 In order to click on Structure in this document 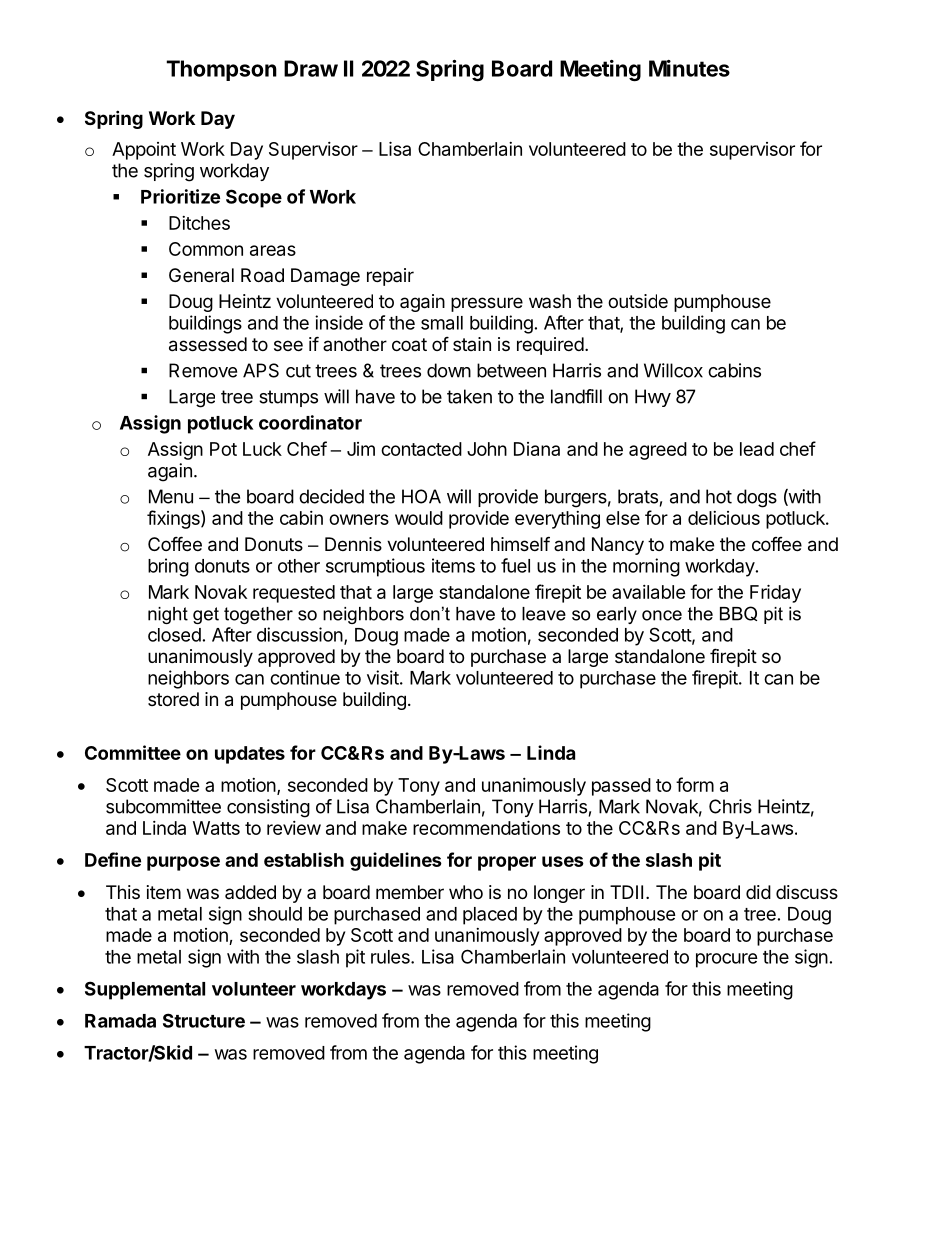, I will do `click(204, 1020)`.
